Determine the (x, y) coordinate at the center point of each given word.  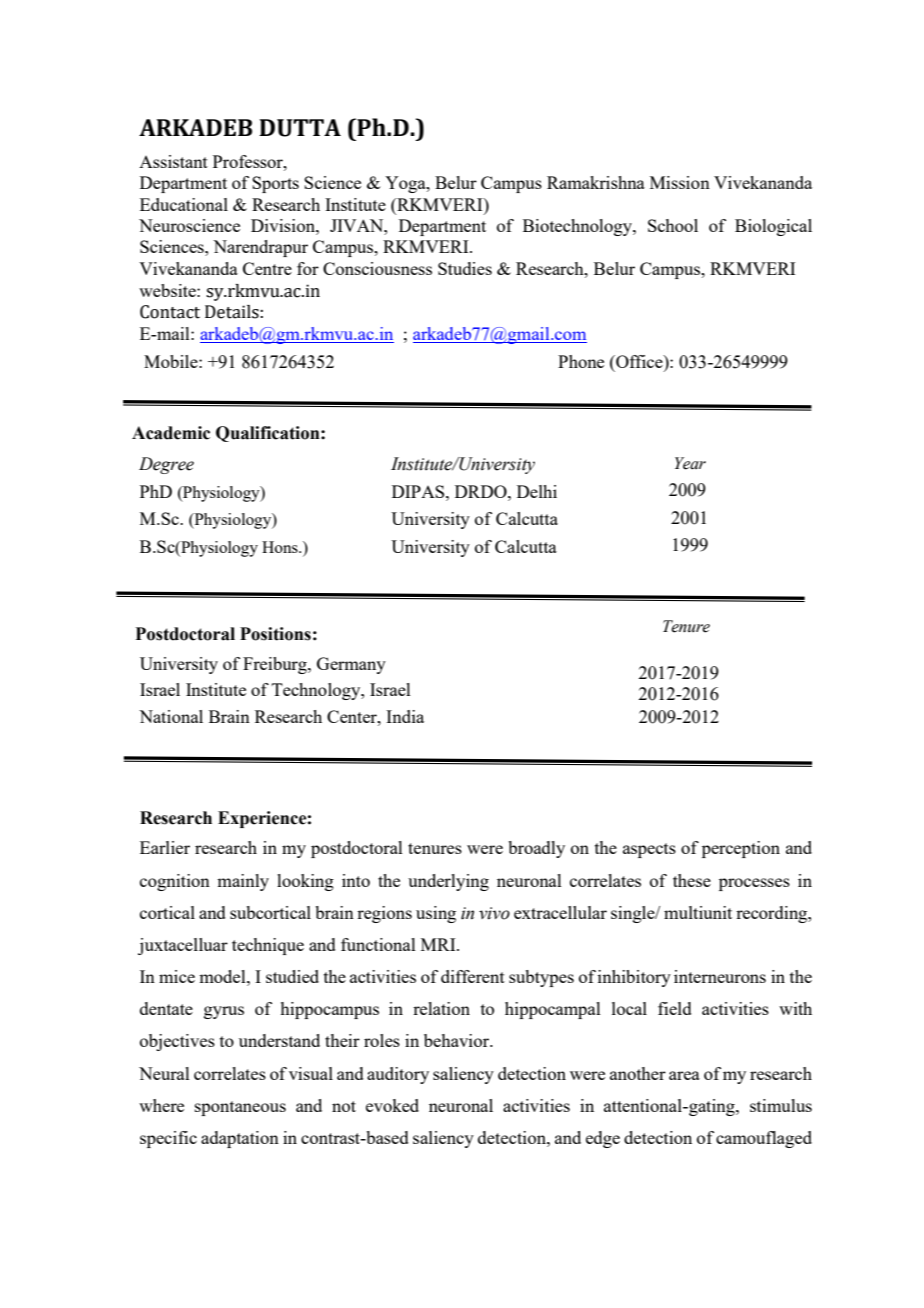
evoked (392, 1105)
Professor (249, 161)
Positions (275, 634)
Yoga (406, 184)
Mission (680, 182)
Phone (581, 361)
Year (690, 463)
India (405, 716)
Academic (171, 433)
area (684, 1075)
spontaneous (240, 1108)
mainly (243, 882)
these (692, 880)
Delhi (537, 491)
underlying (448, 882)
